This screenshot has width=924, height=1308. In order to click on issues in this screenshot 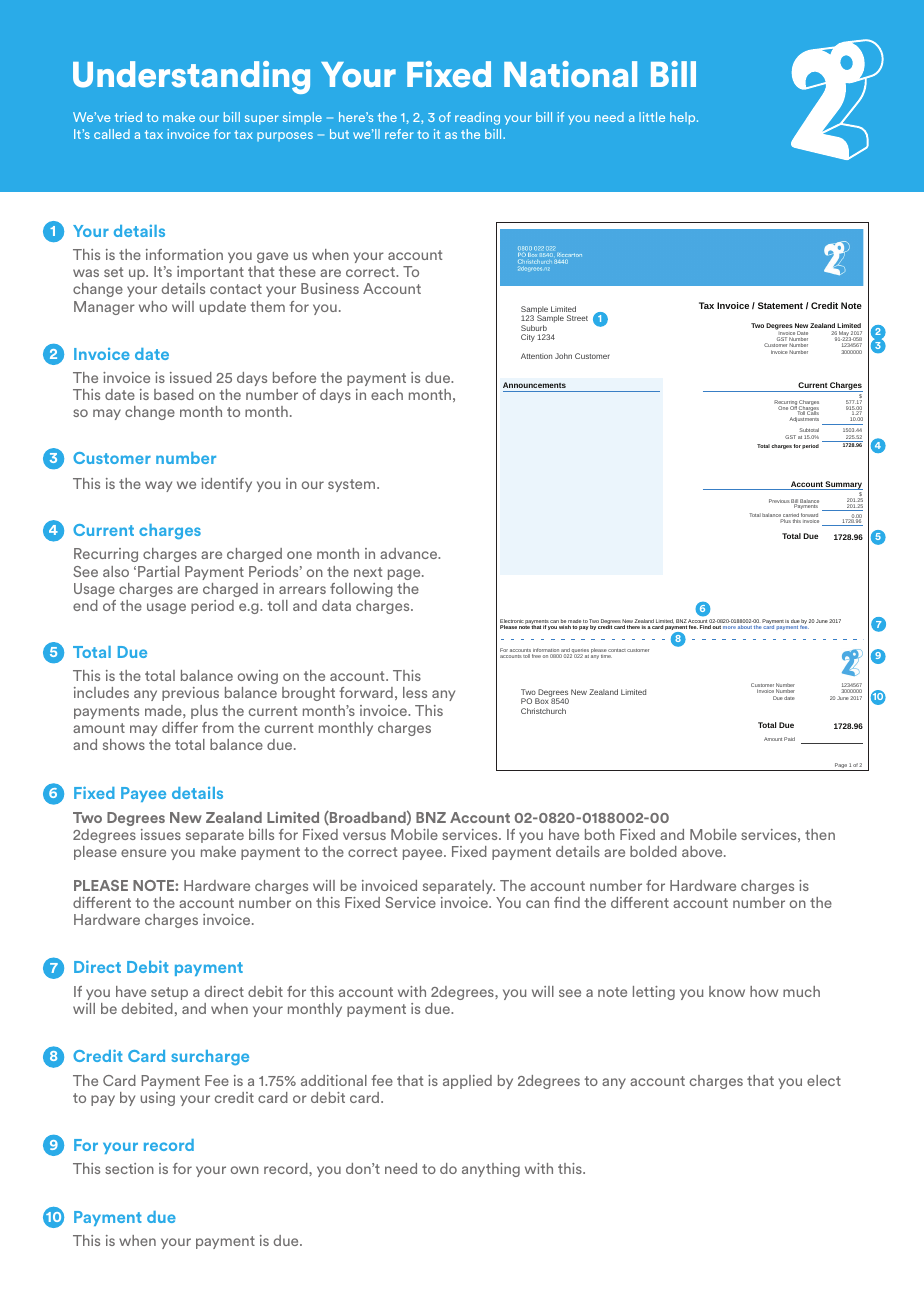, I will do `click(161, 834)`.
